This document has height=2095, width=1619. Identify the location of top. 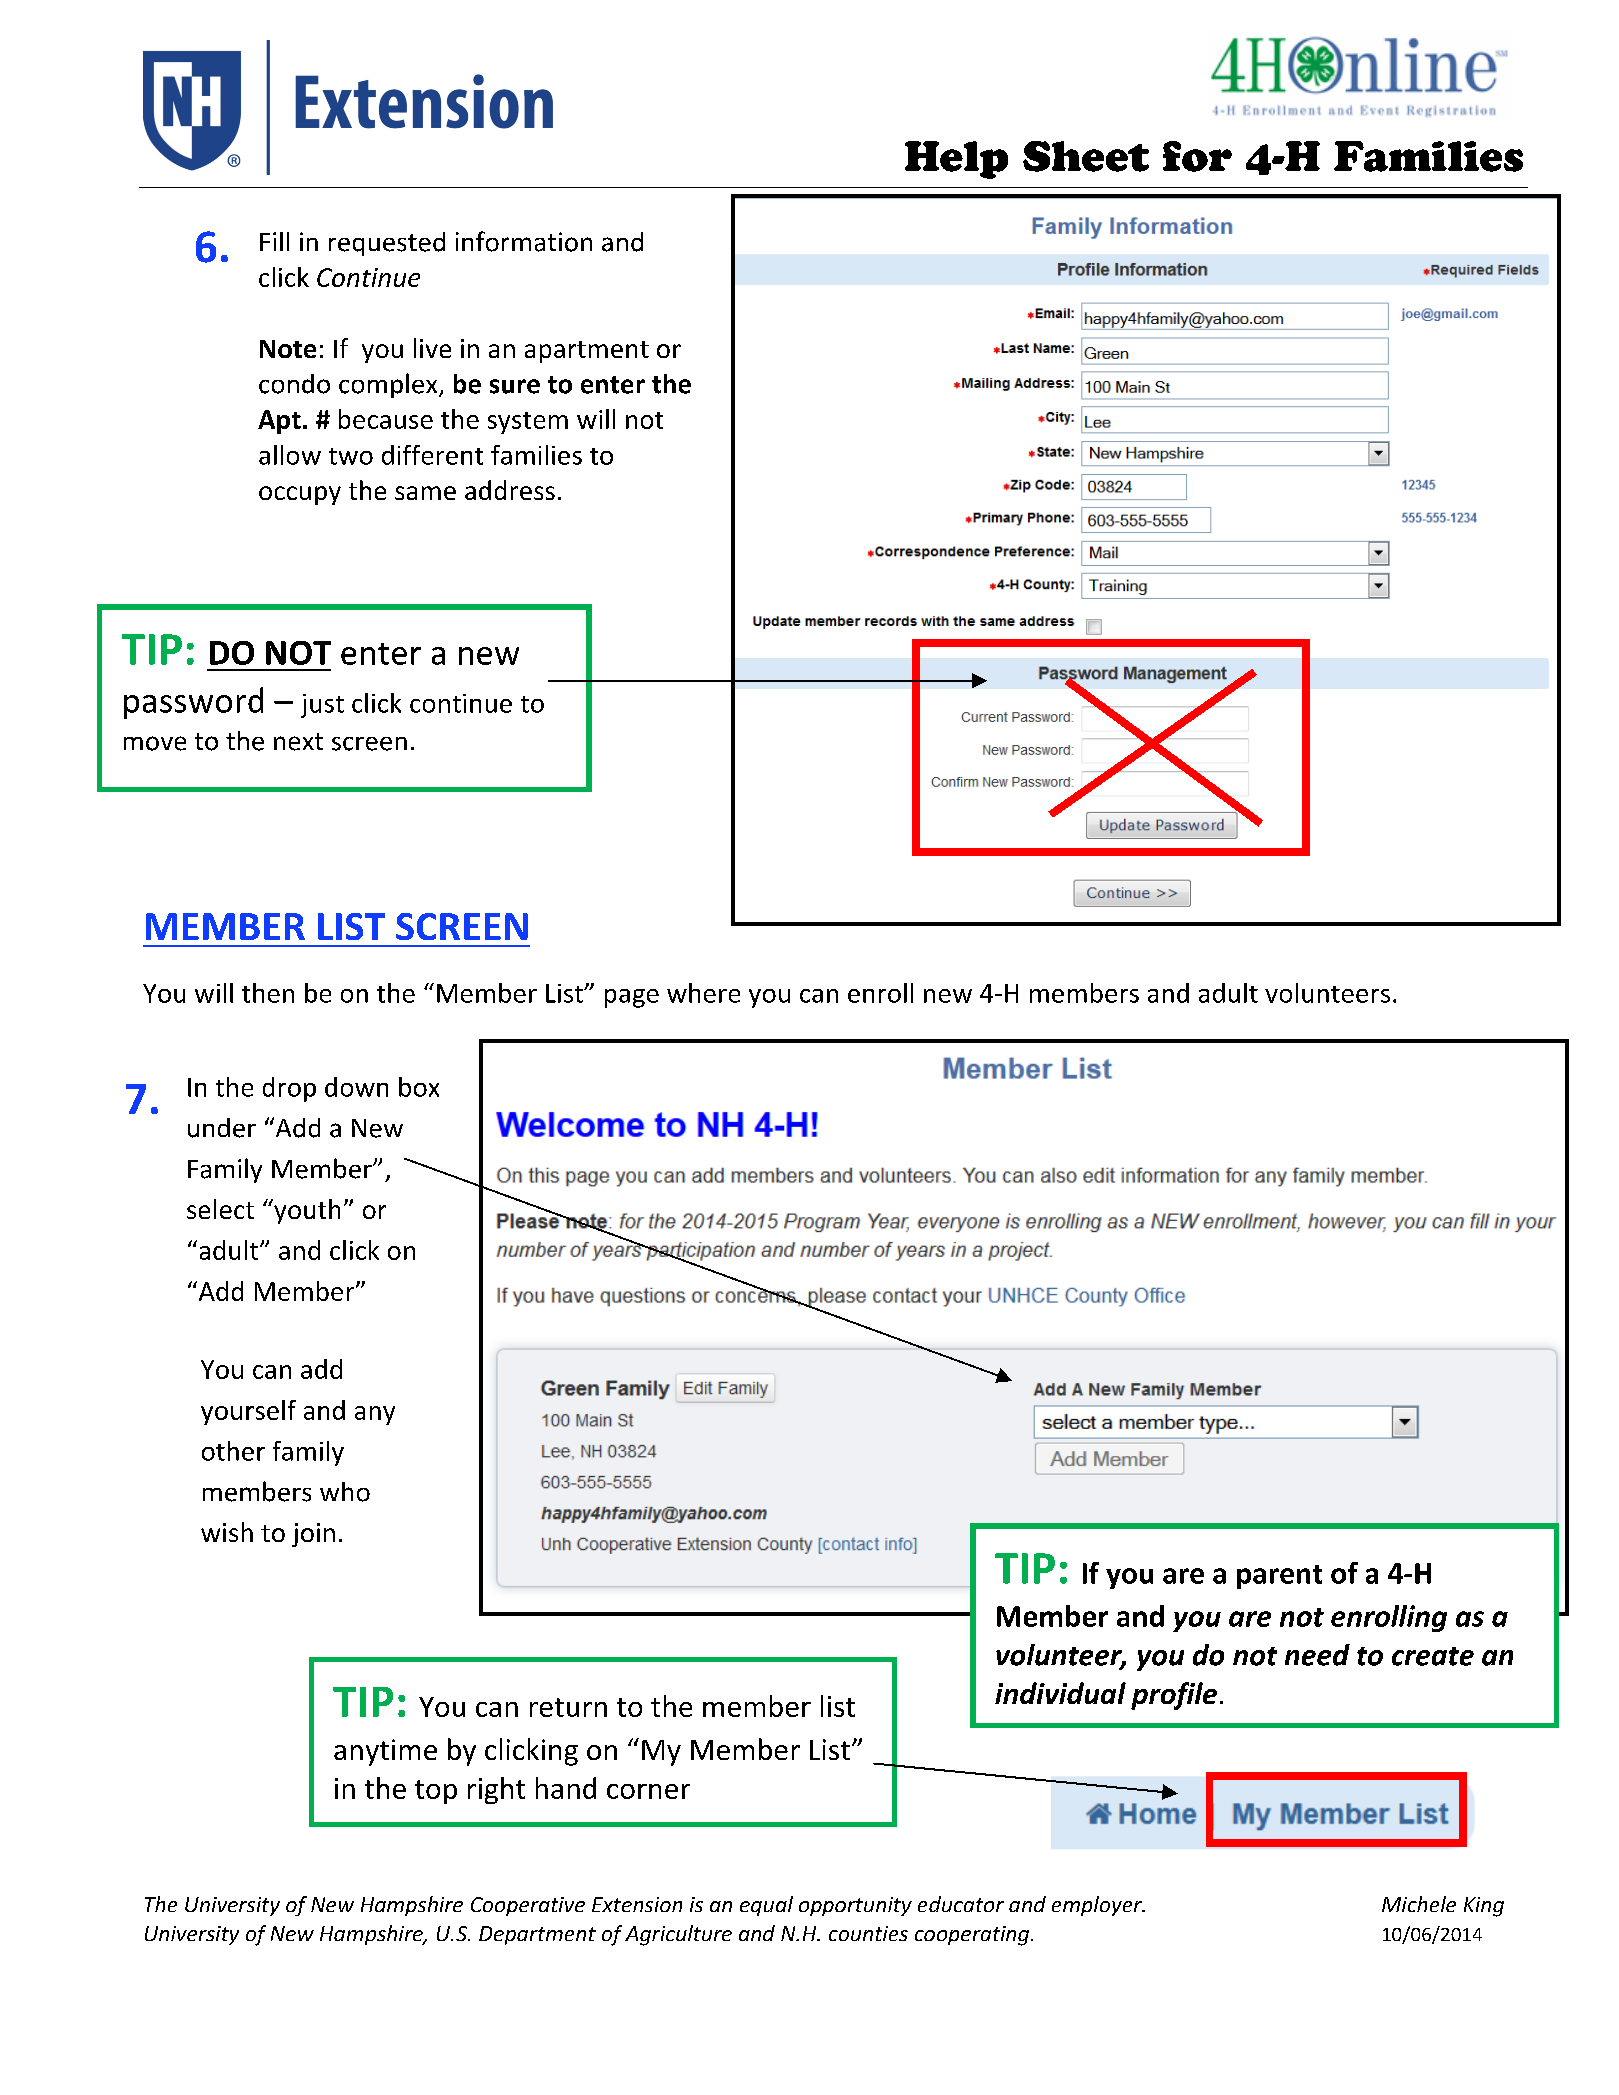
(436, 1792).
